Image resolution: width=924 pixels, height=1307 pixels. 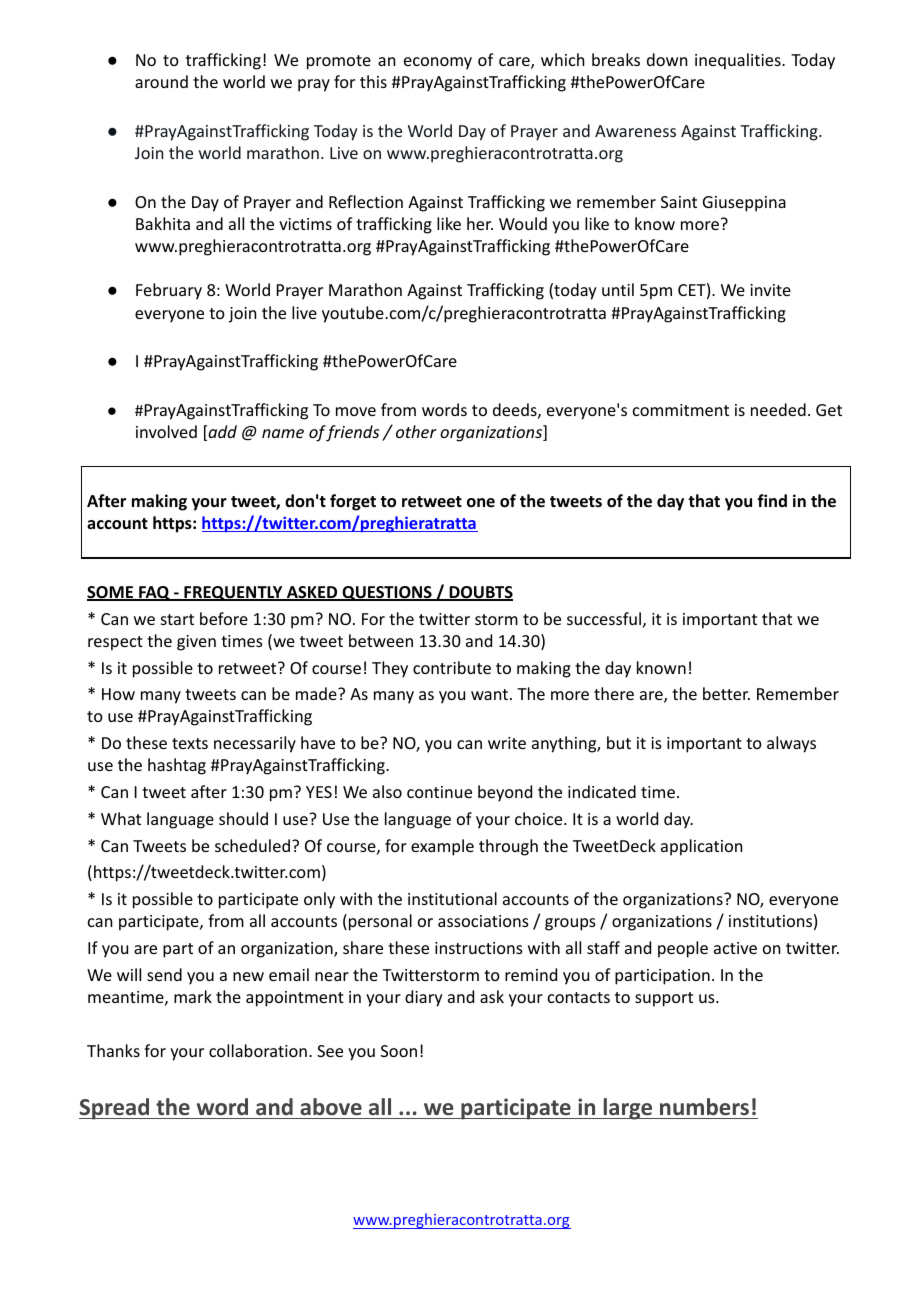 I want to click on invite, so click(x=770, y=290).
